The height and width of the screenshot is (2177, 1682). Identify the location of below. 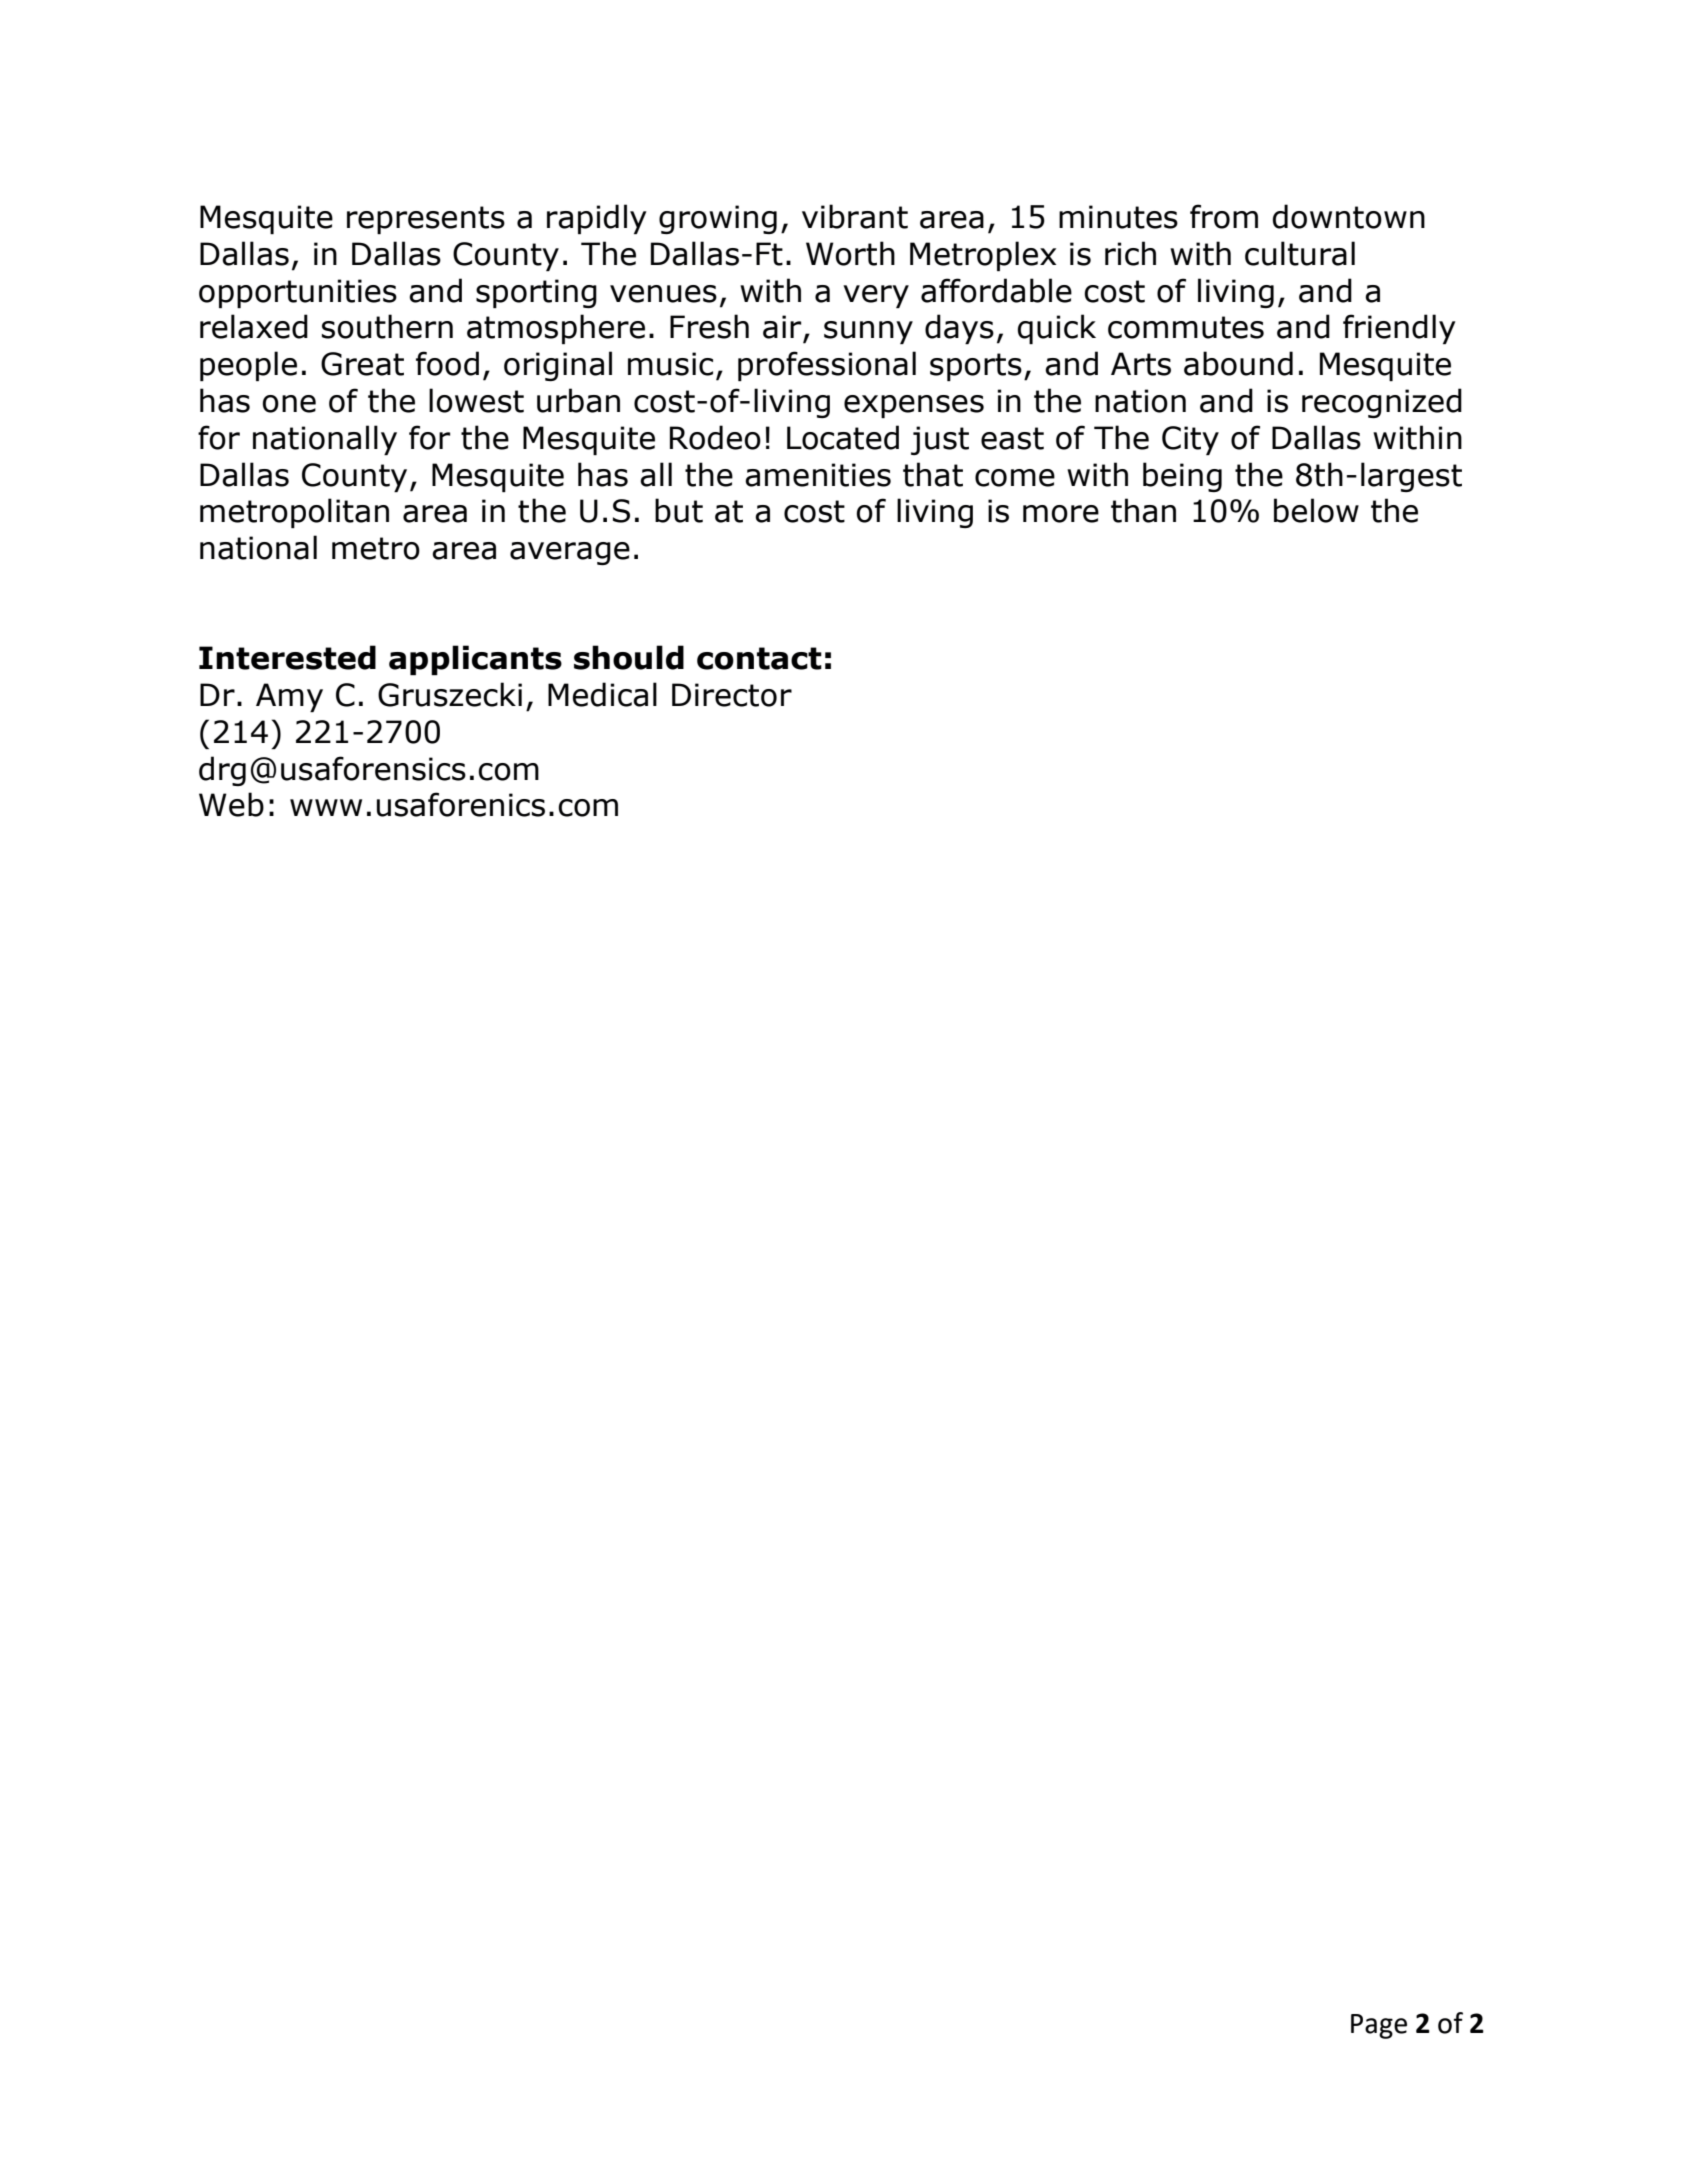
(1316, 510).
